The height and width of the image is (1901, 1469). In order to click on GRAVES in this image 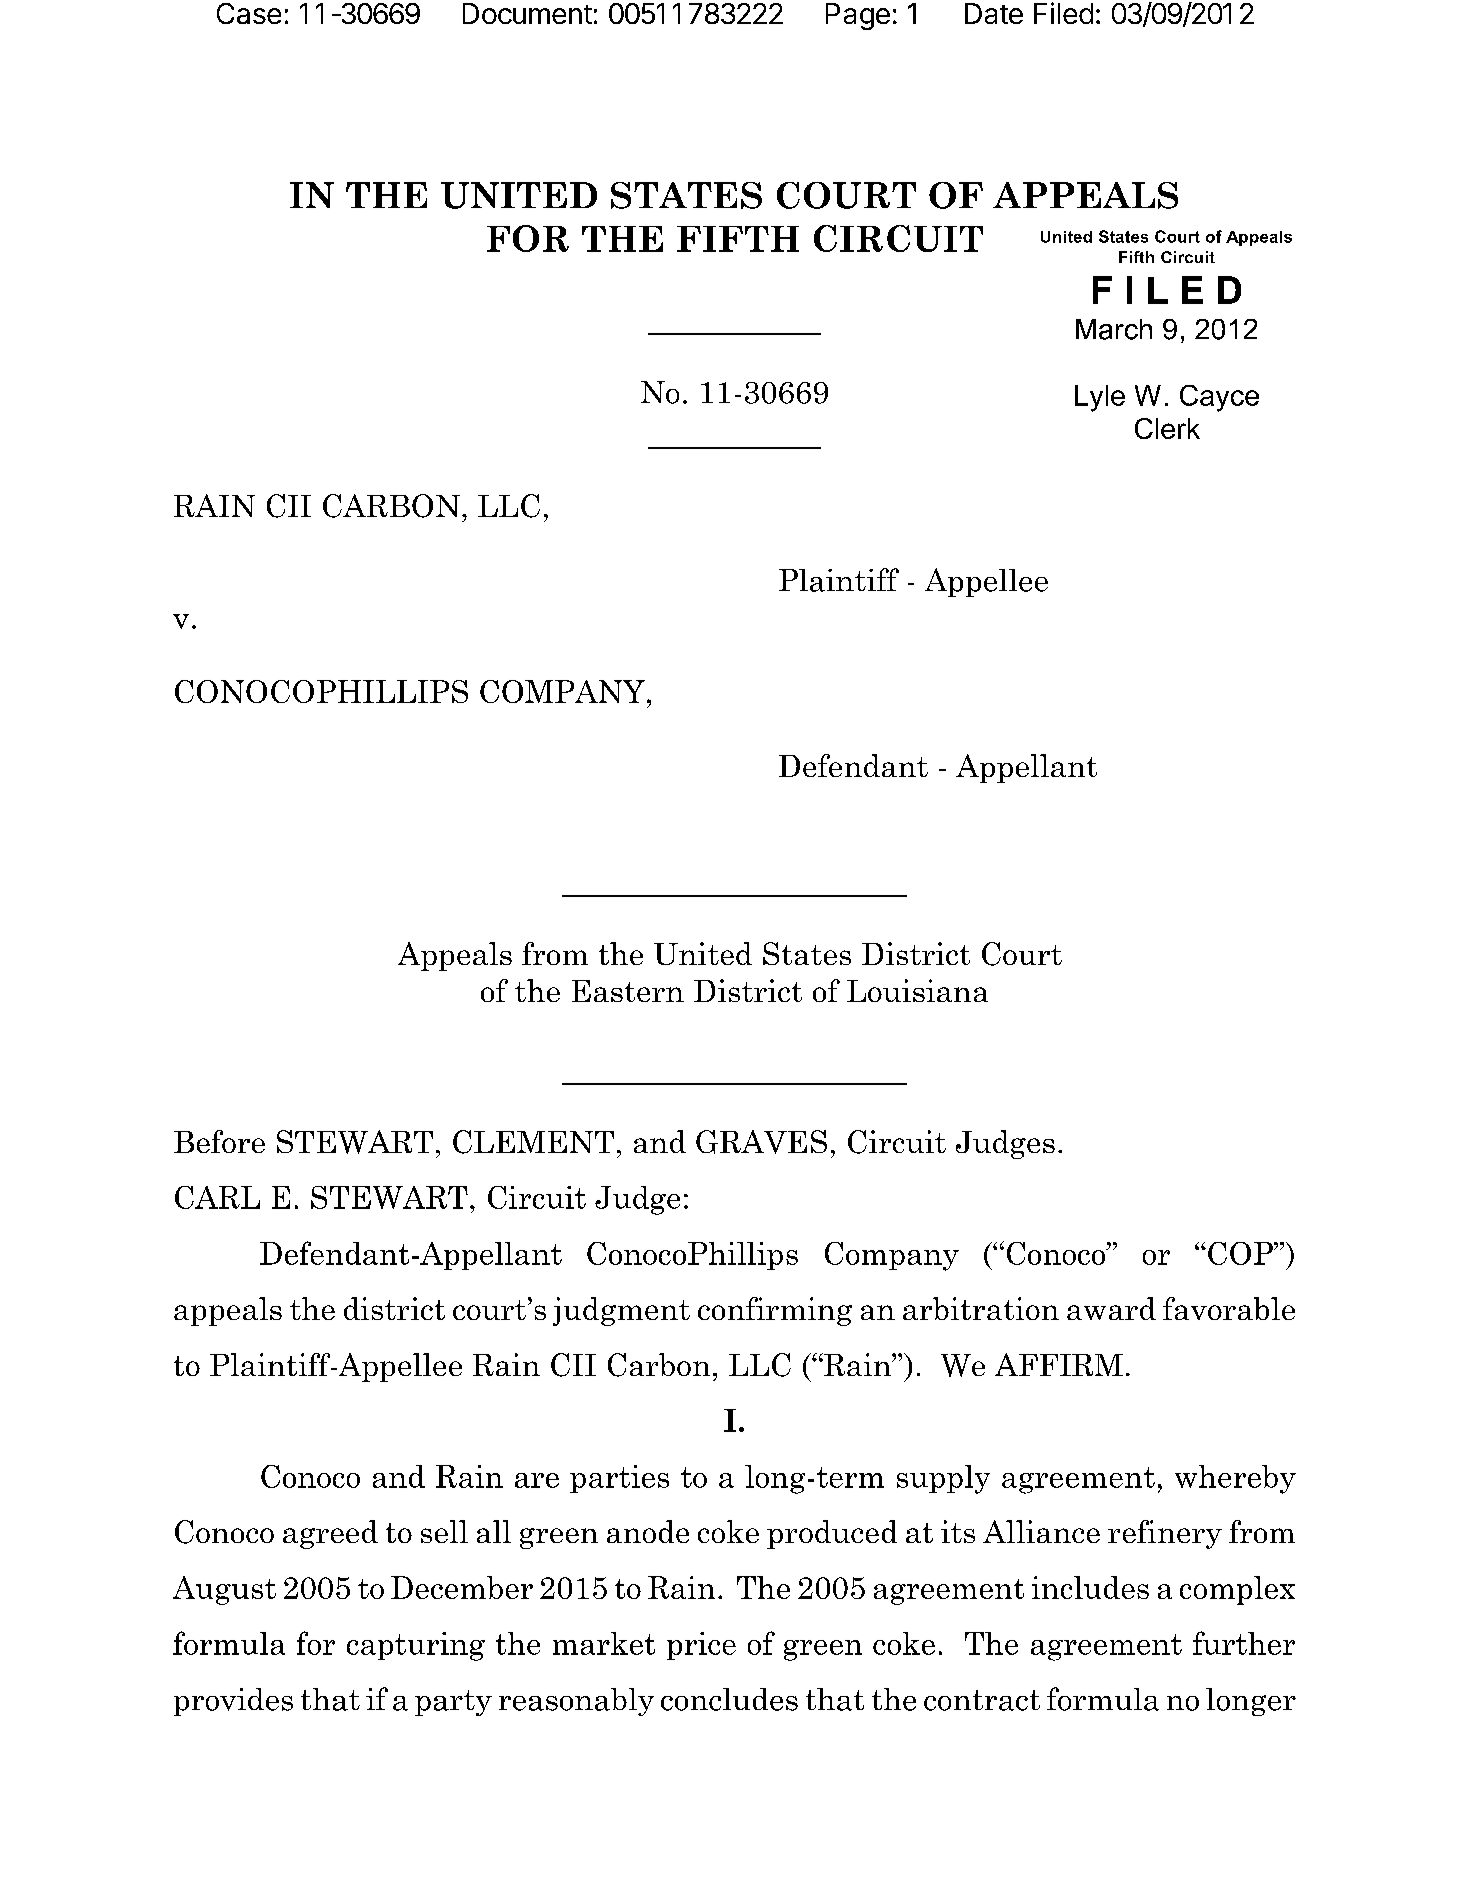, I will do `click(761, 1142)`.
